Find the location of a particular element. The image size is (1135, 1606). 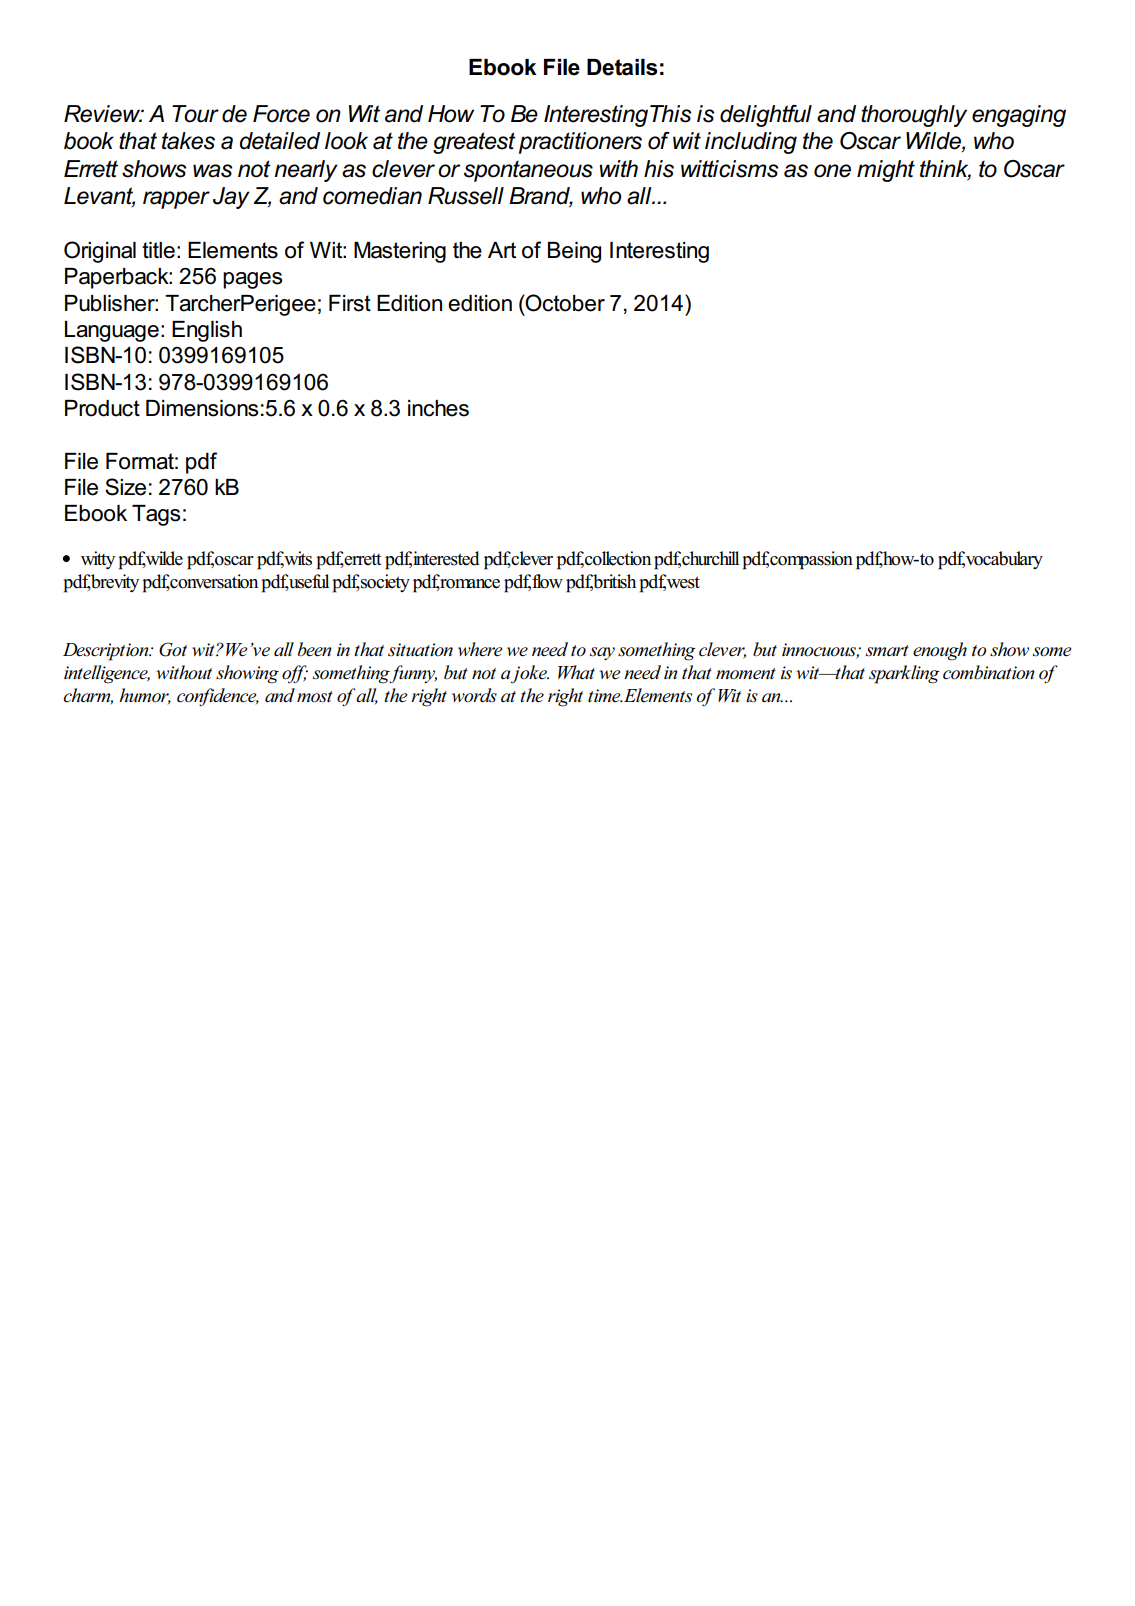

title is located at coordinates (158, 250).
